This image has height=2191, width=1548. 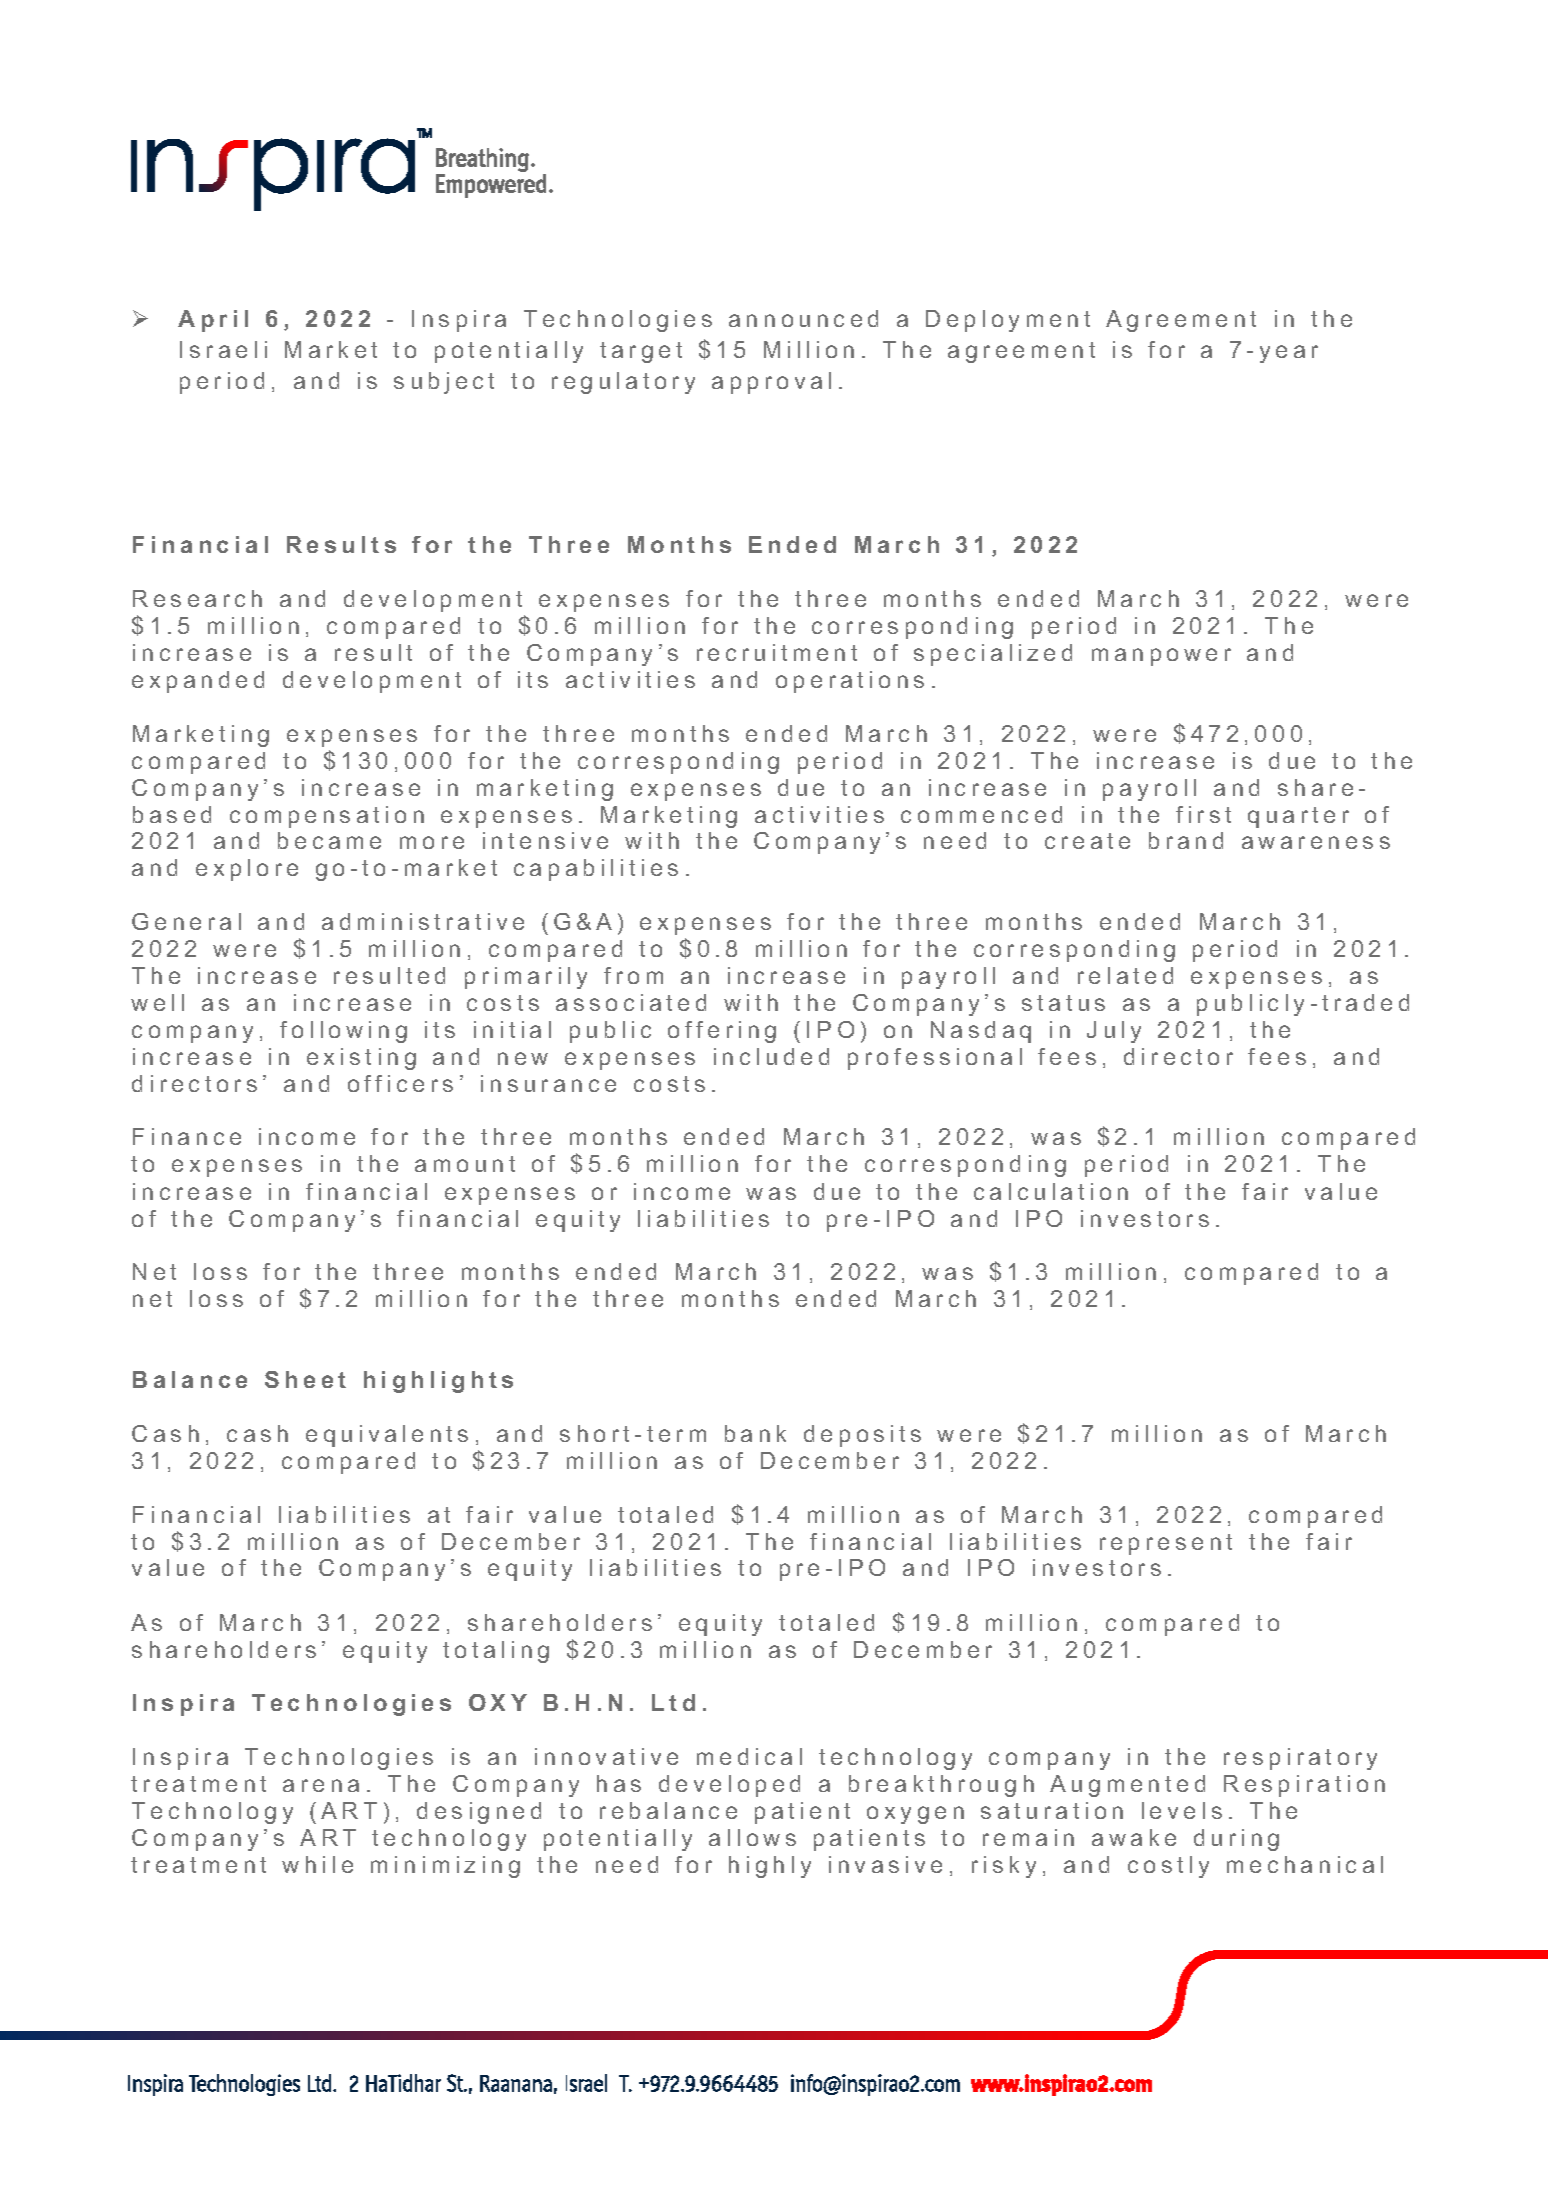 What do you see at coordinates (198, 682) in the image?
I see `expanded` at bounding box center [198, 682].
